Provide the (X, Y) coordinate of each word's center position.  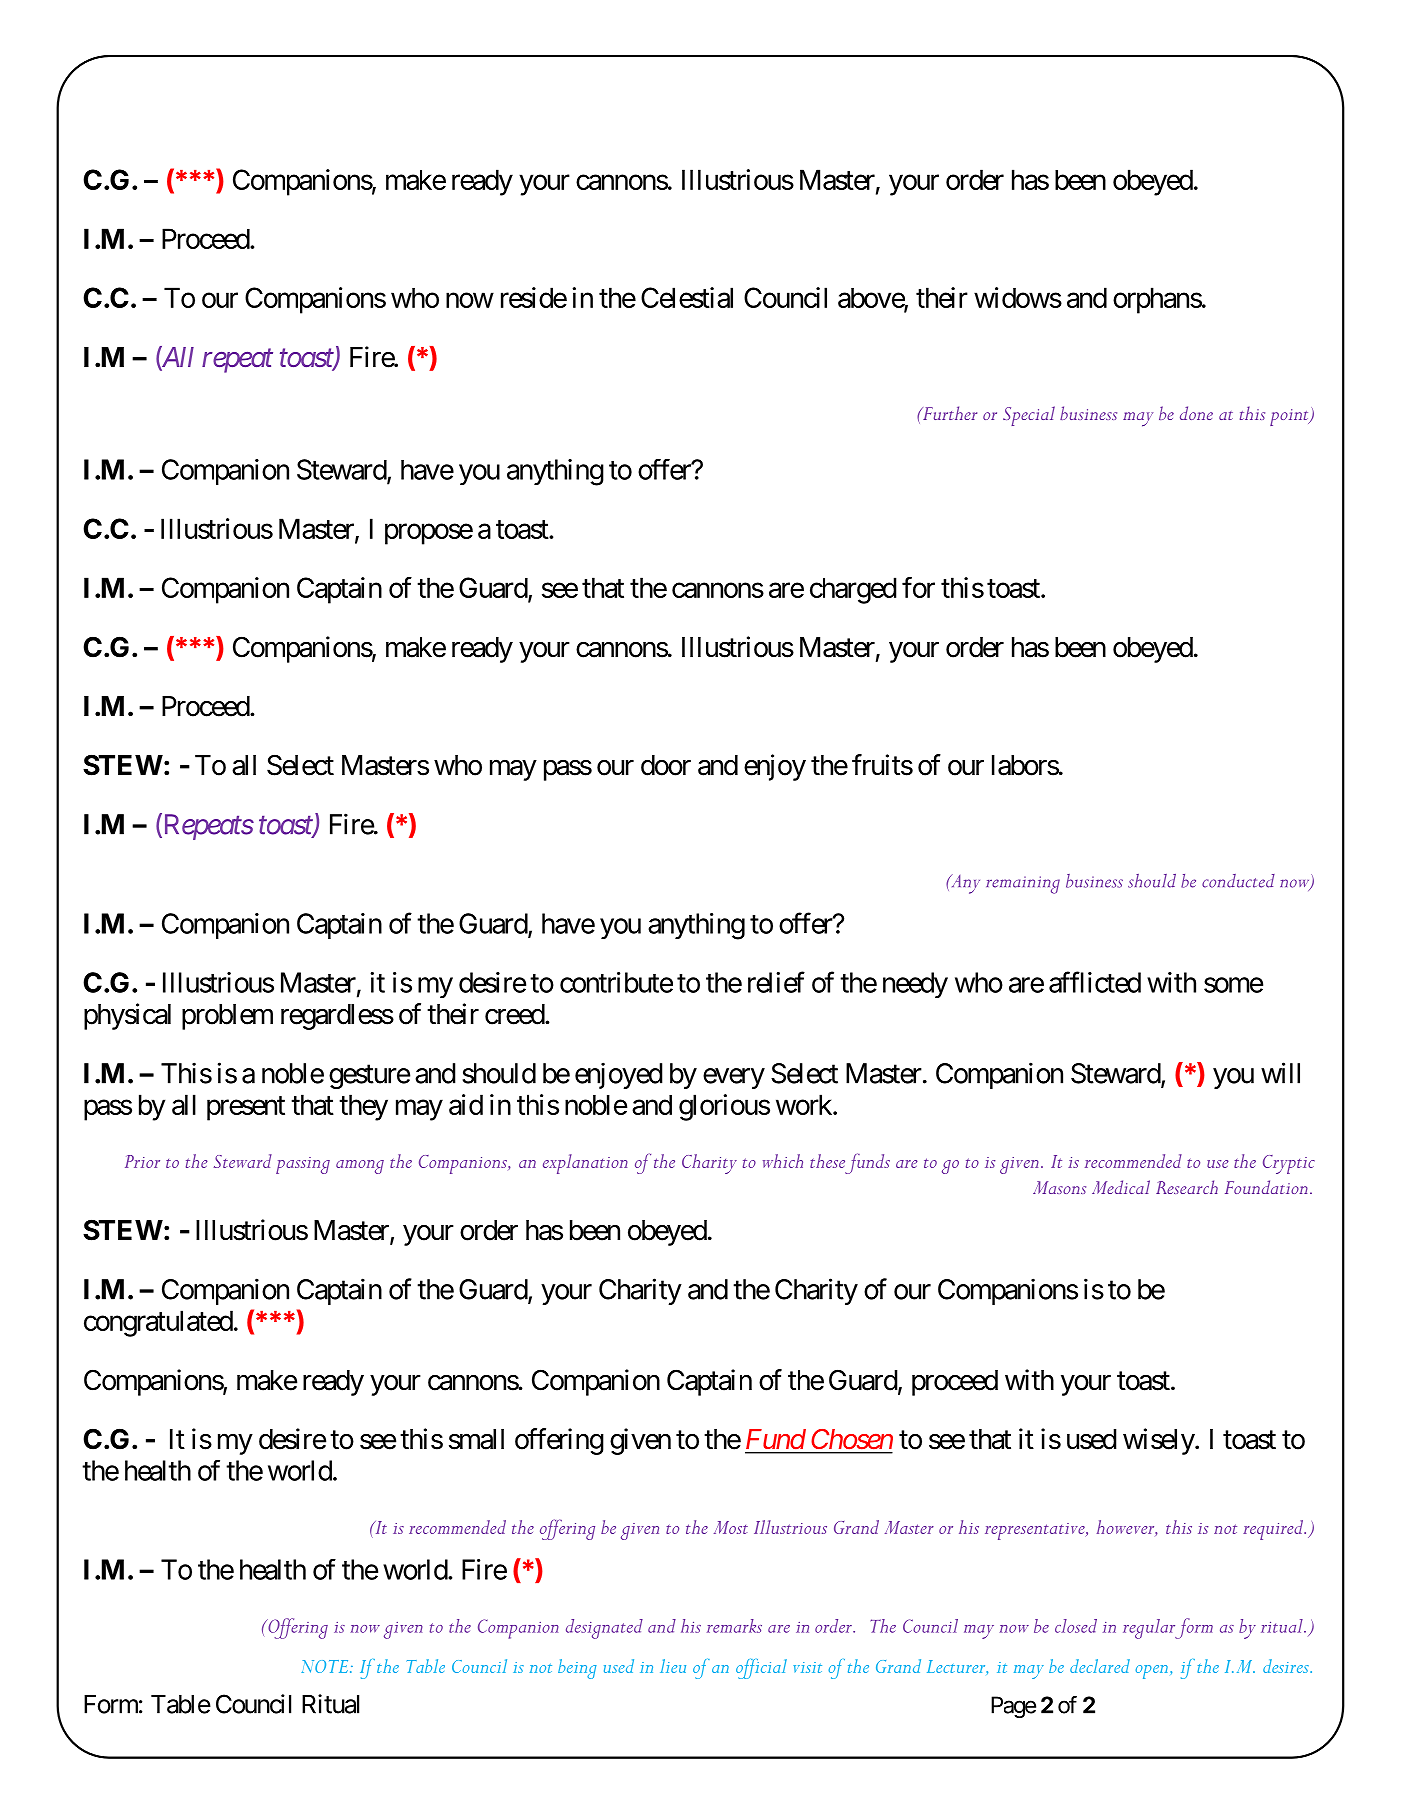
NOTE (326, 1666)
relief (776, 982)
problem (227, 1017)
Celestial (687, 297)
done (1196, 413)
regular (1150, 1629)
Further (949, 413)
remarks (734, 1626)
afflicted (1095, 982)
